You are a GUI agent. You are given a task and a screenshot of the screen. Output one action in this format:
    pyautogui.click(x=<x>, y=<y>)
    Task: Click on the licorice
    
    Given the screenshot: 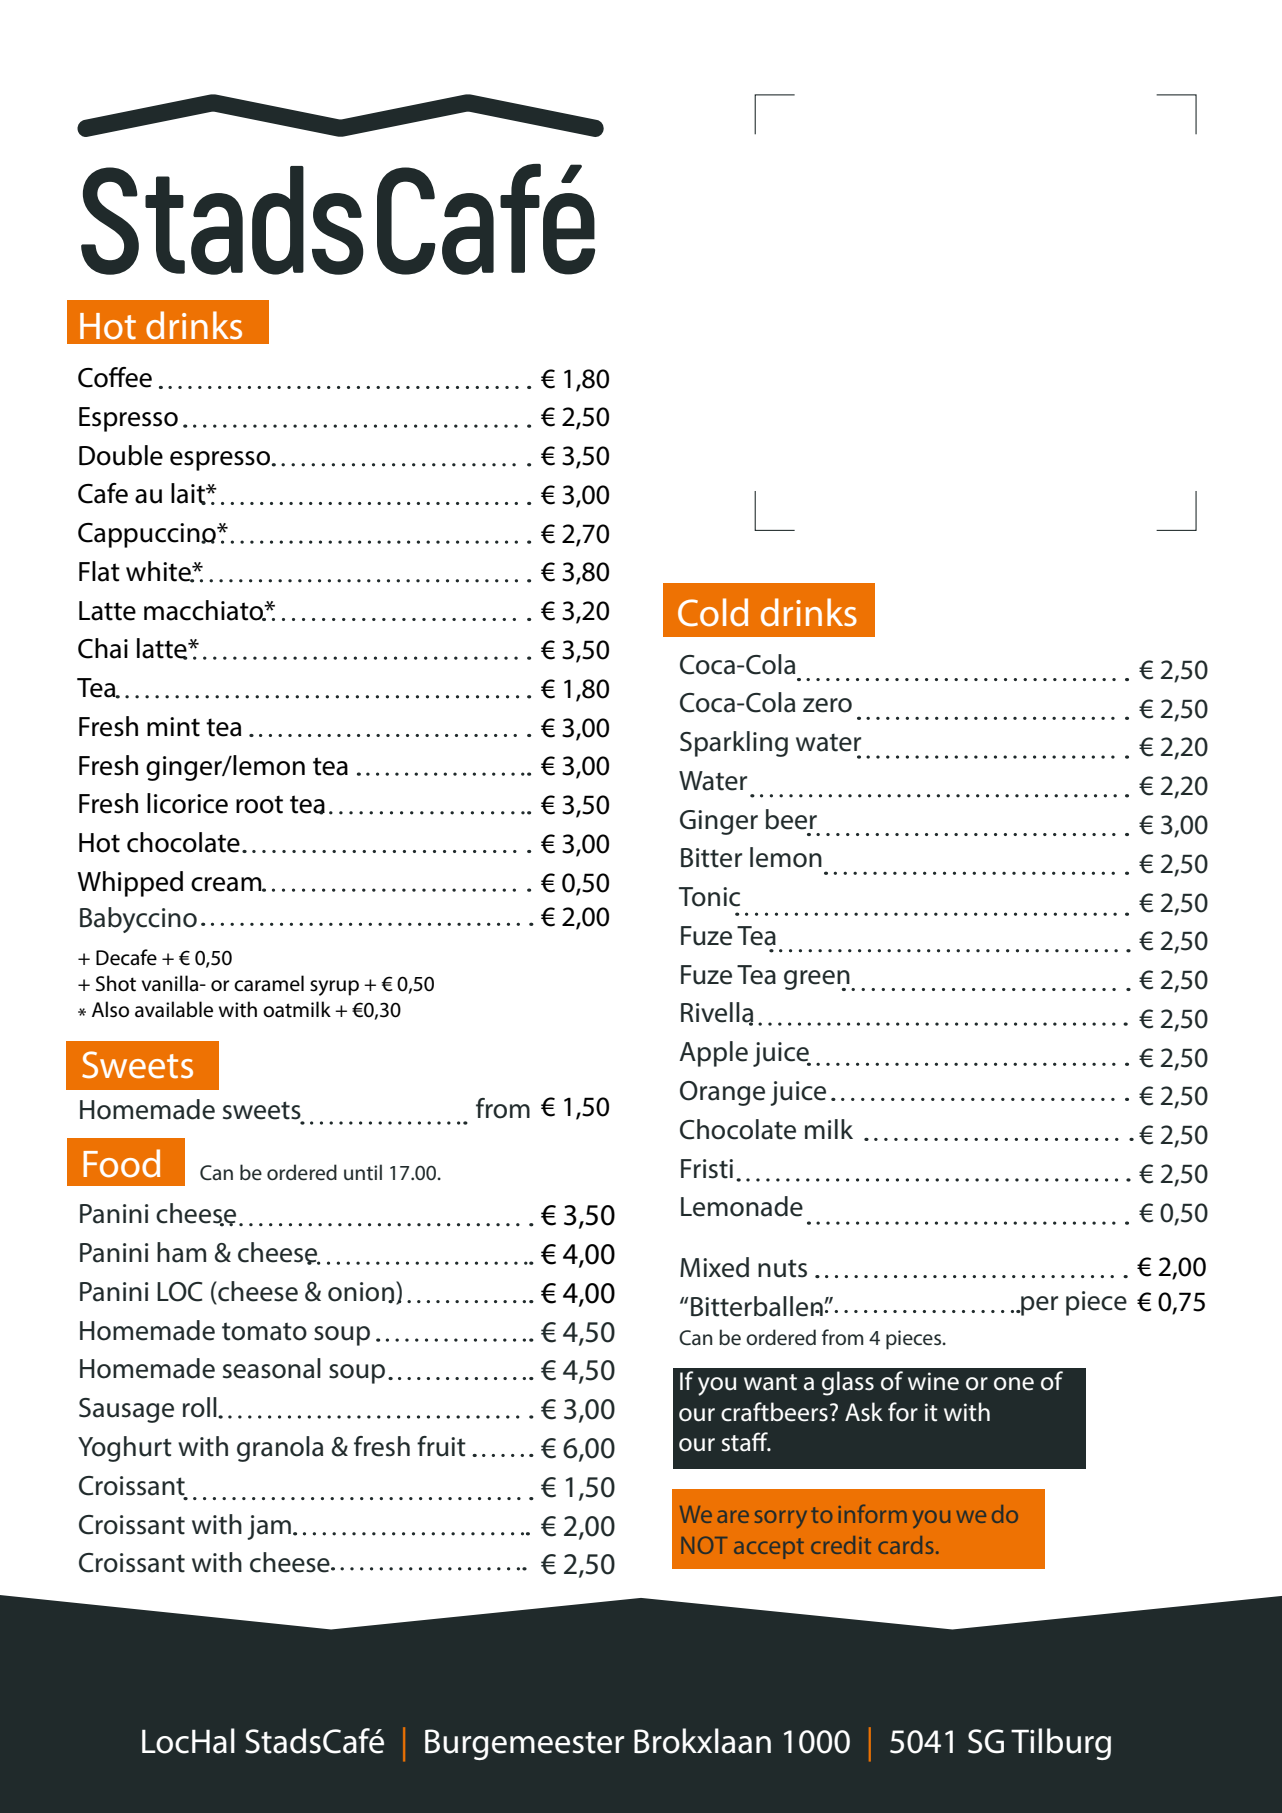 What is the action you would take?
    pyautogui.click(x=187, y=803)
